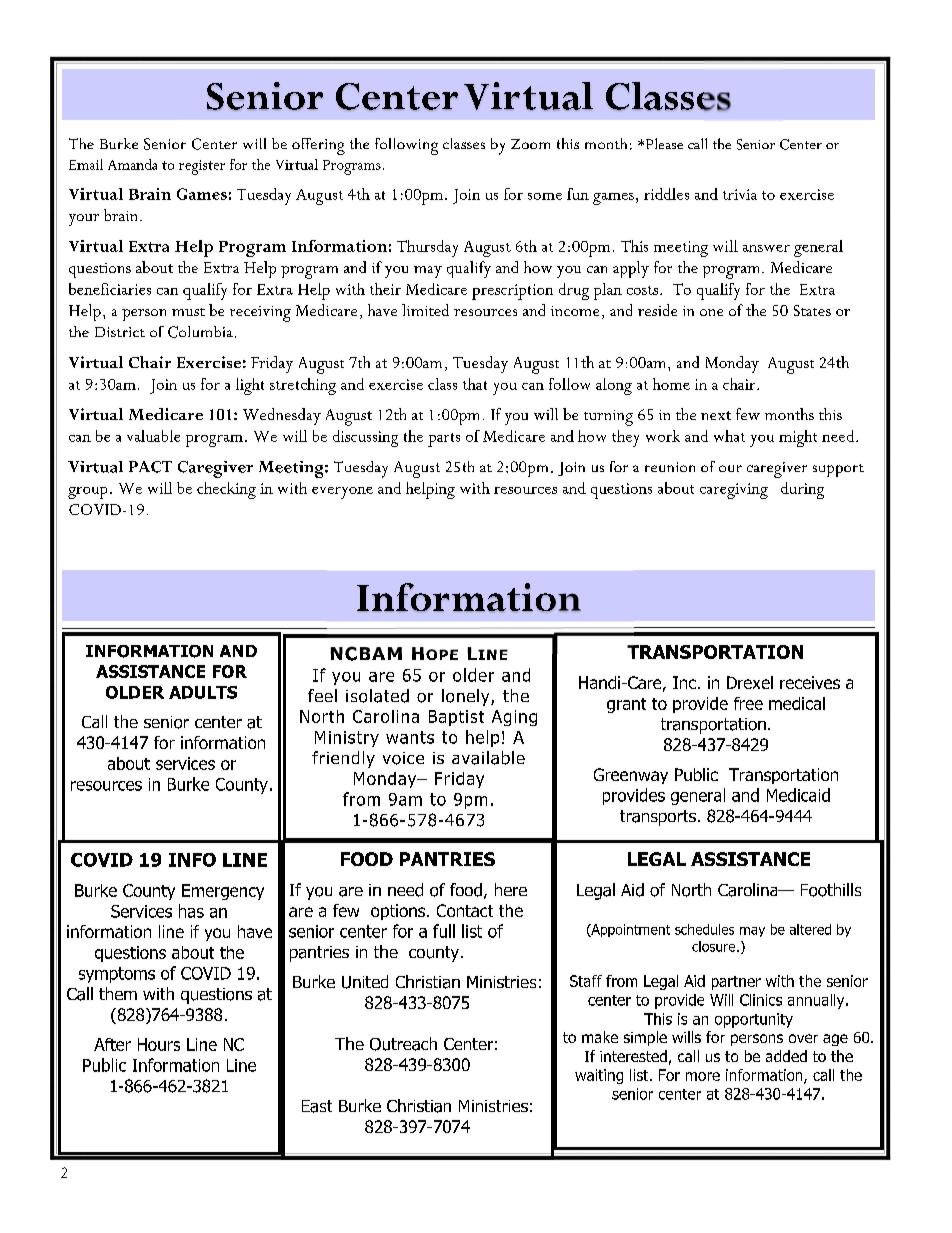 This page has height=1233, width=952. What do you see at coordinates (203, 692) in the page?
I see `ADULTS` at bounding box center [203, 692].
